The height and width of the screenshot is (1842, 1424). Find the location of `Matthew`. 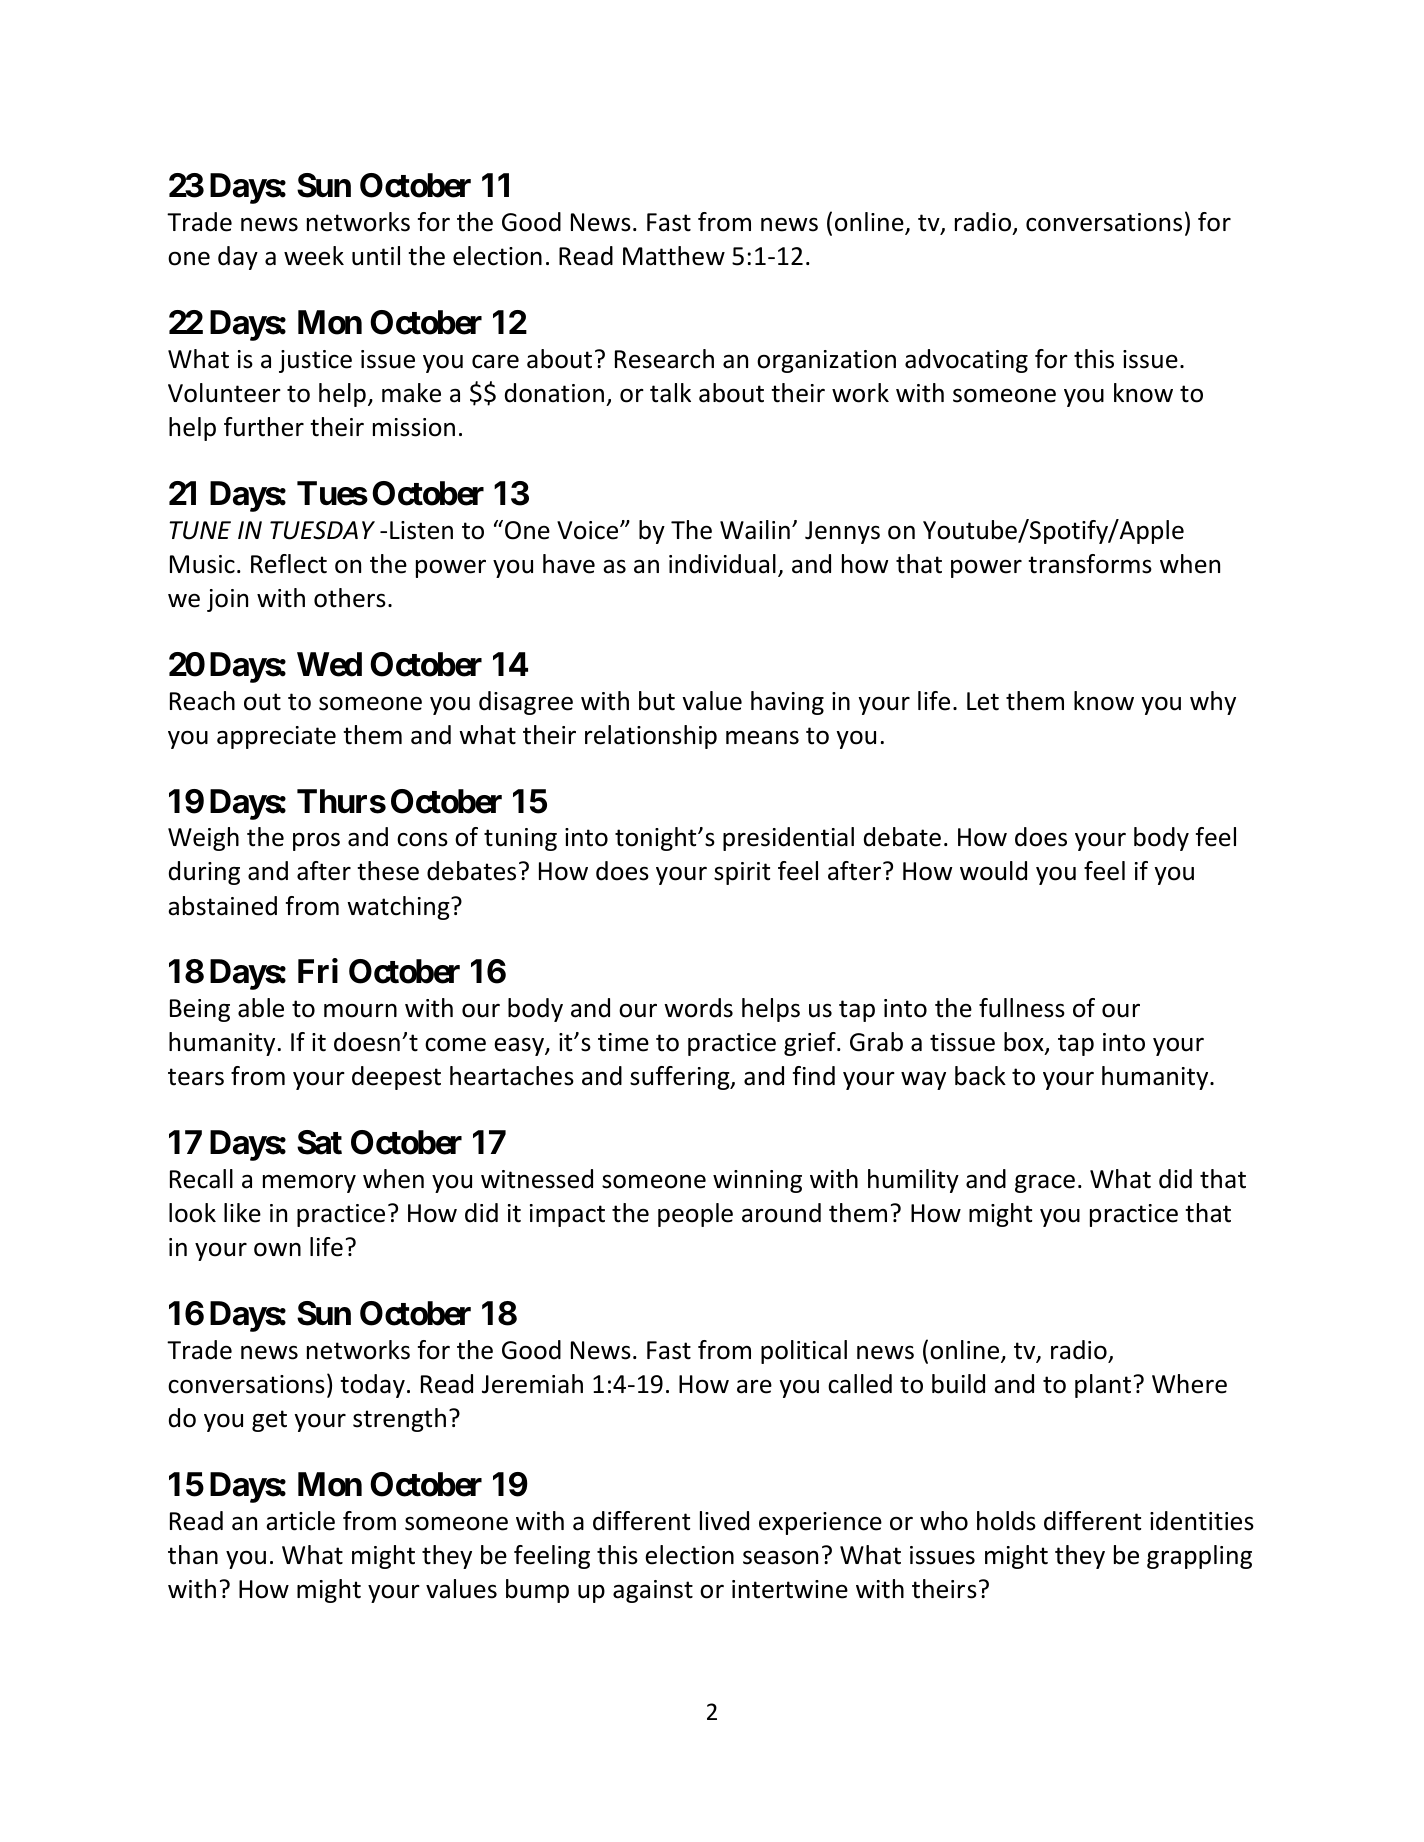

Matthew is located at coordinates (674, 256).
